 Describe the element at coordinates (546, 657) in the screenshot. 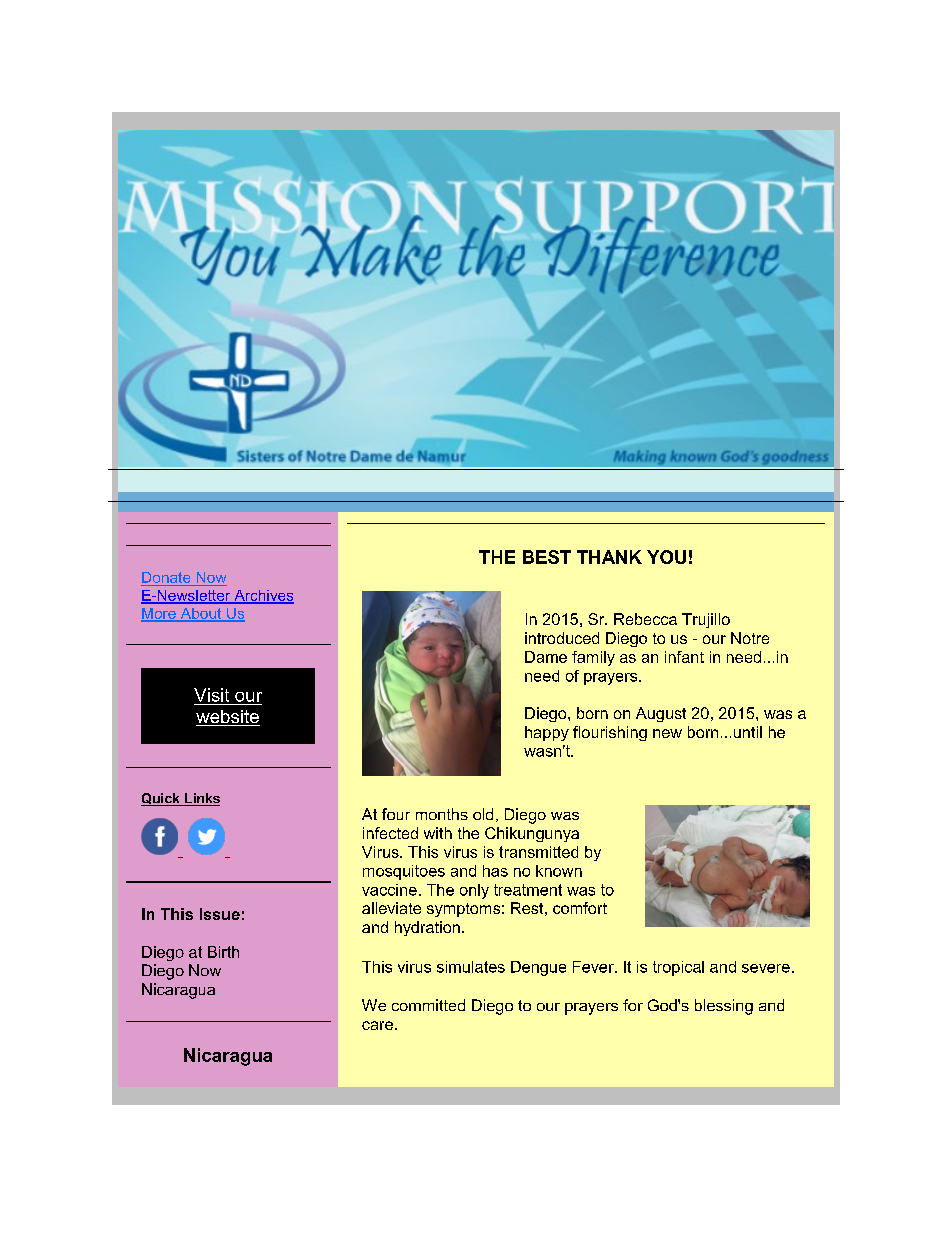

I see `Dame` at that location.
